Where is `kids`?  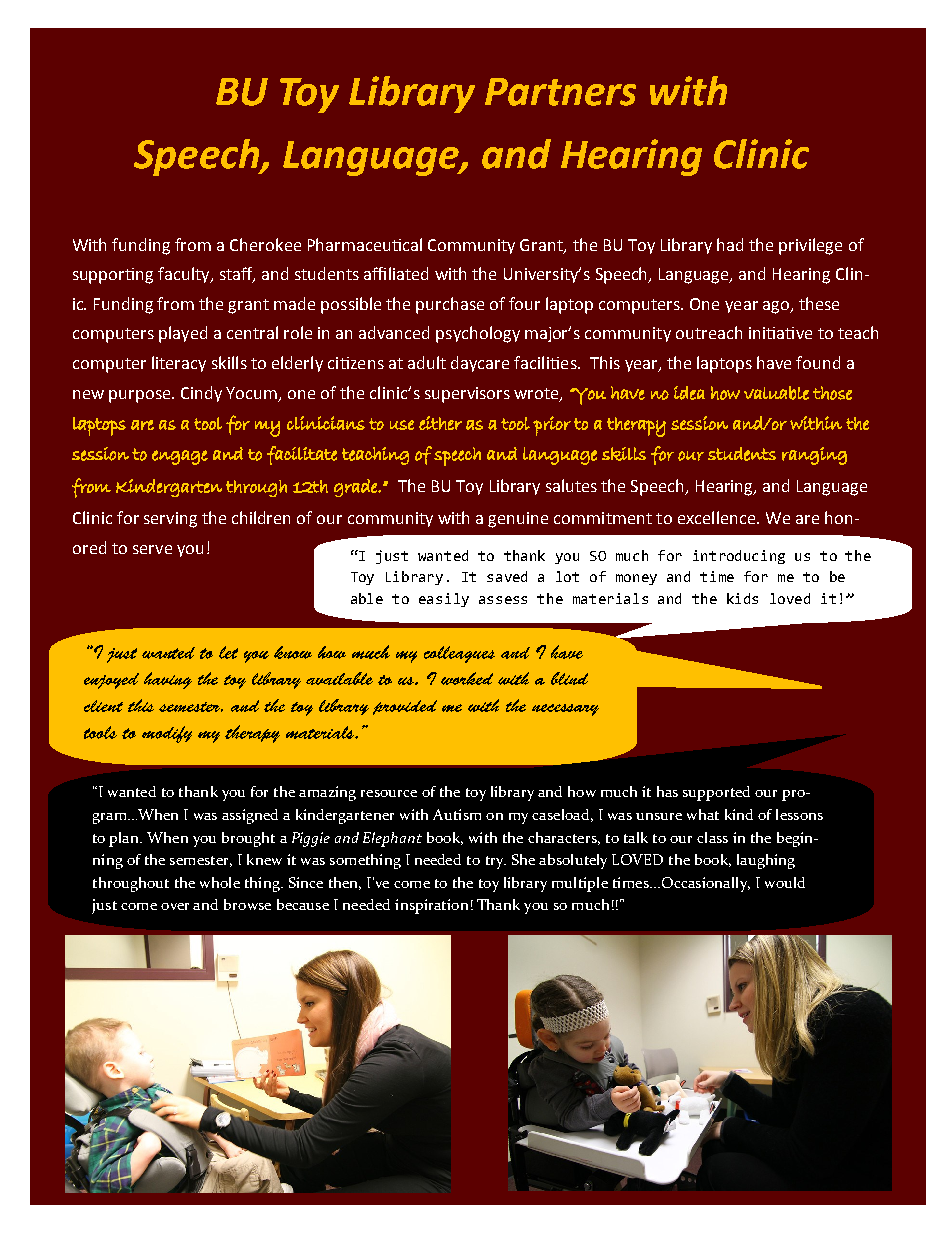 kids is located at coordinates (742, 598).
